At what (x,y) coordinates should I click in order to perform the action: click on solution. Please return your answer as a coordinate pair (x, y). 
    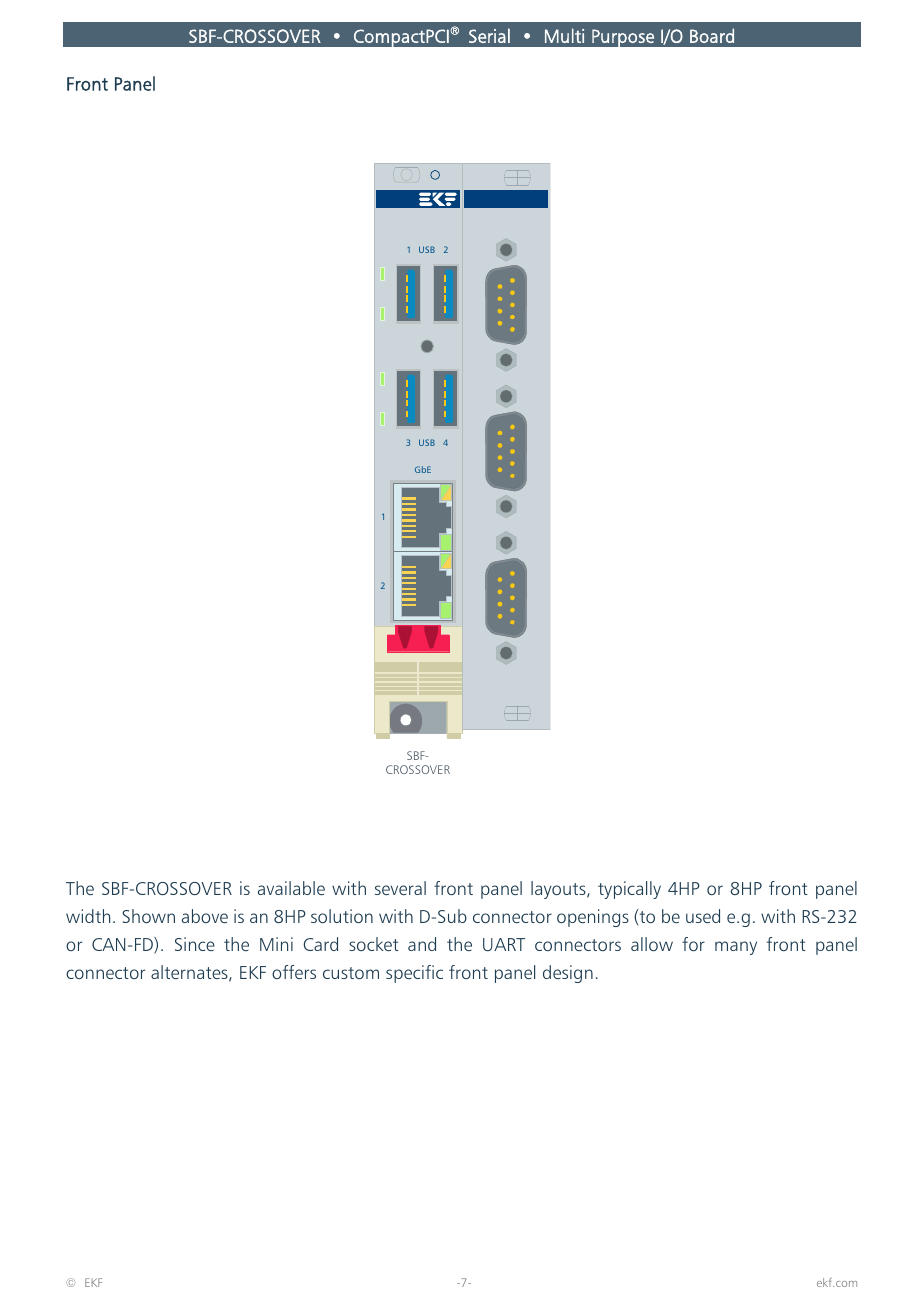
    Looking at the image, I should click on (342, 916).
